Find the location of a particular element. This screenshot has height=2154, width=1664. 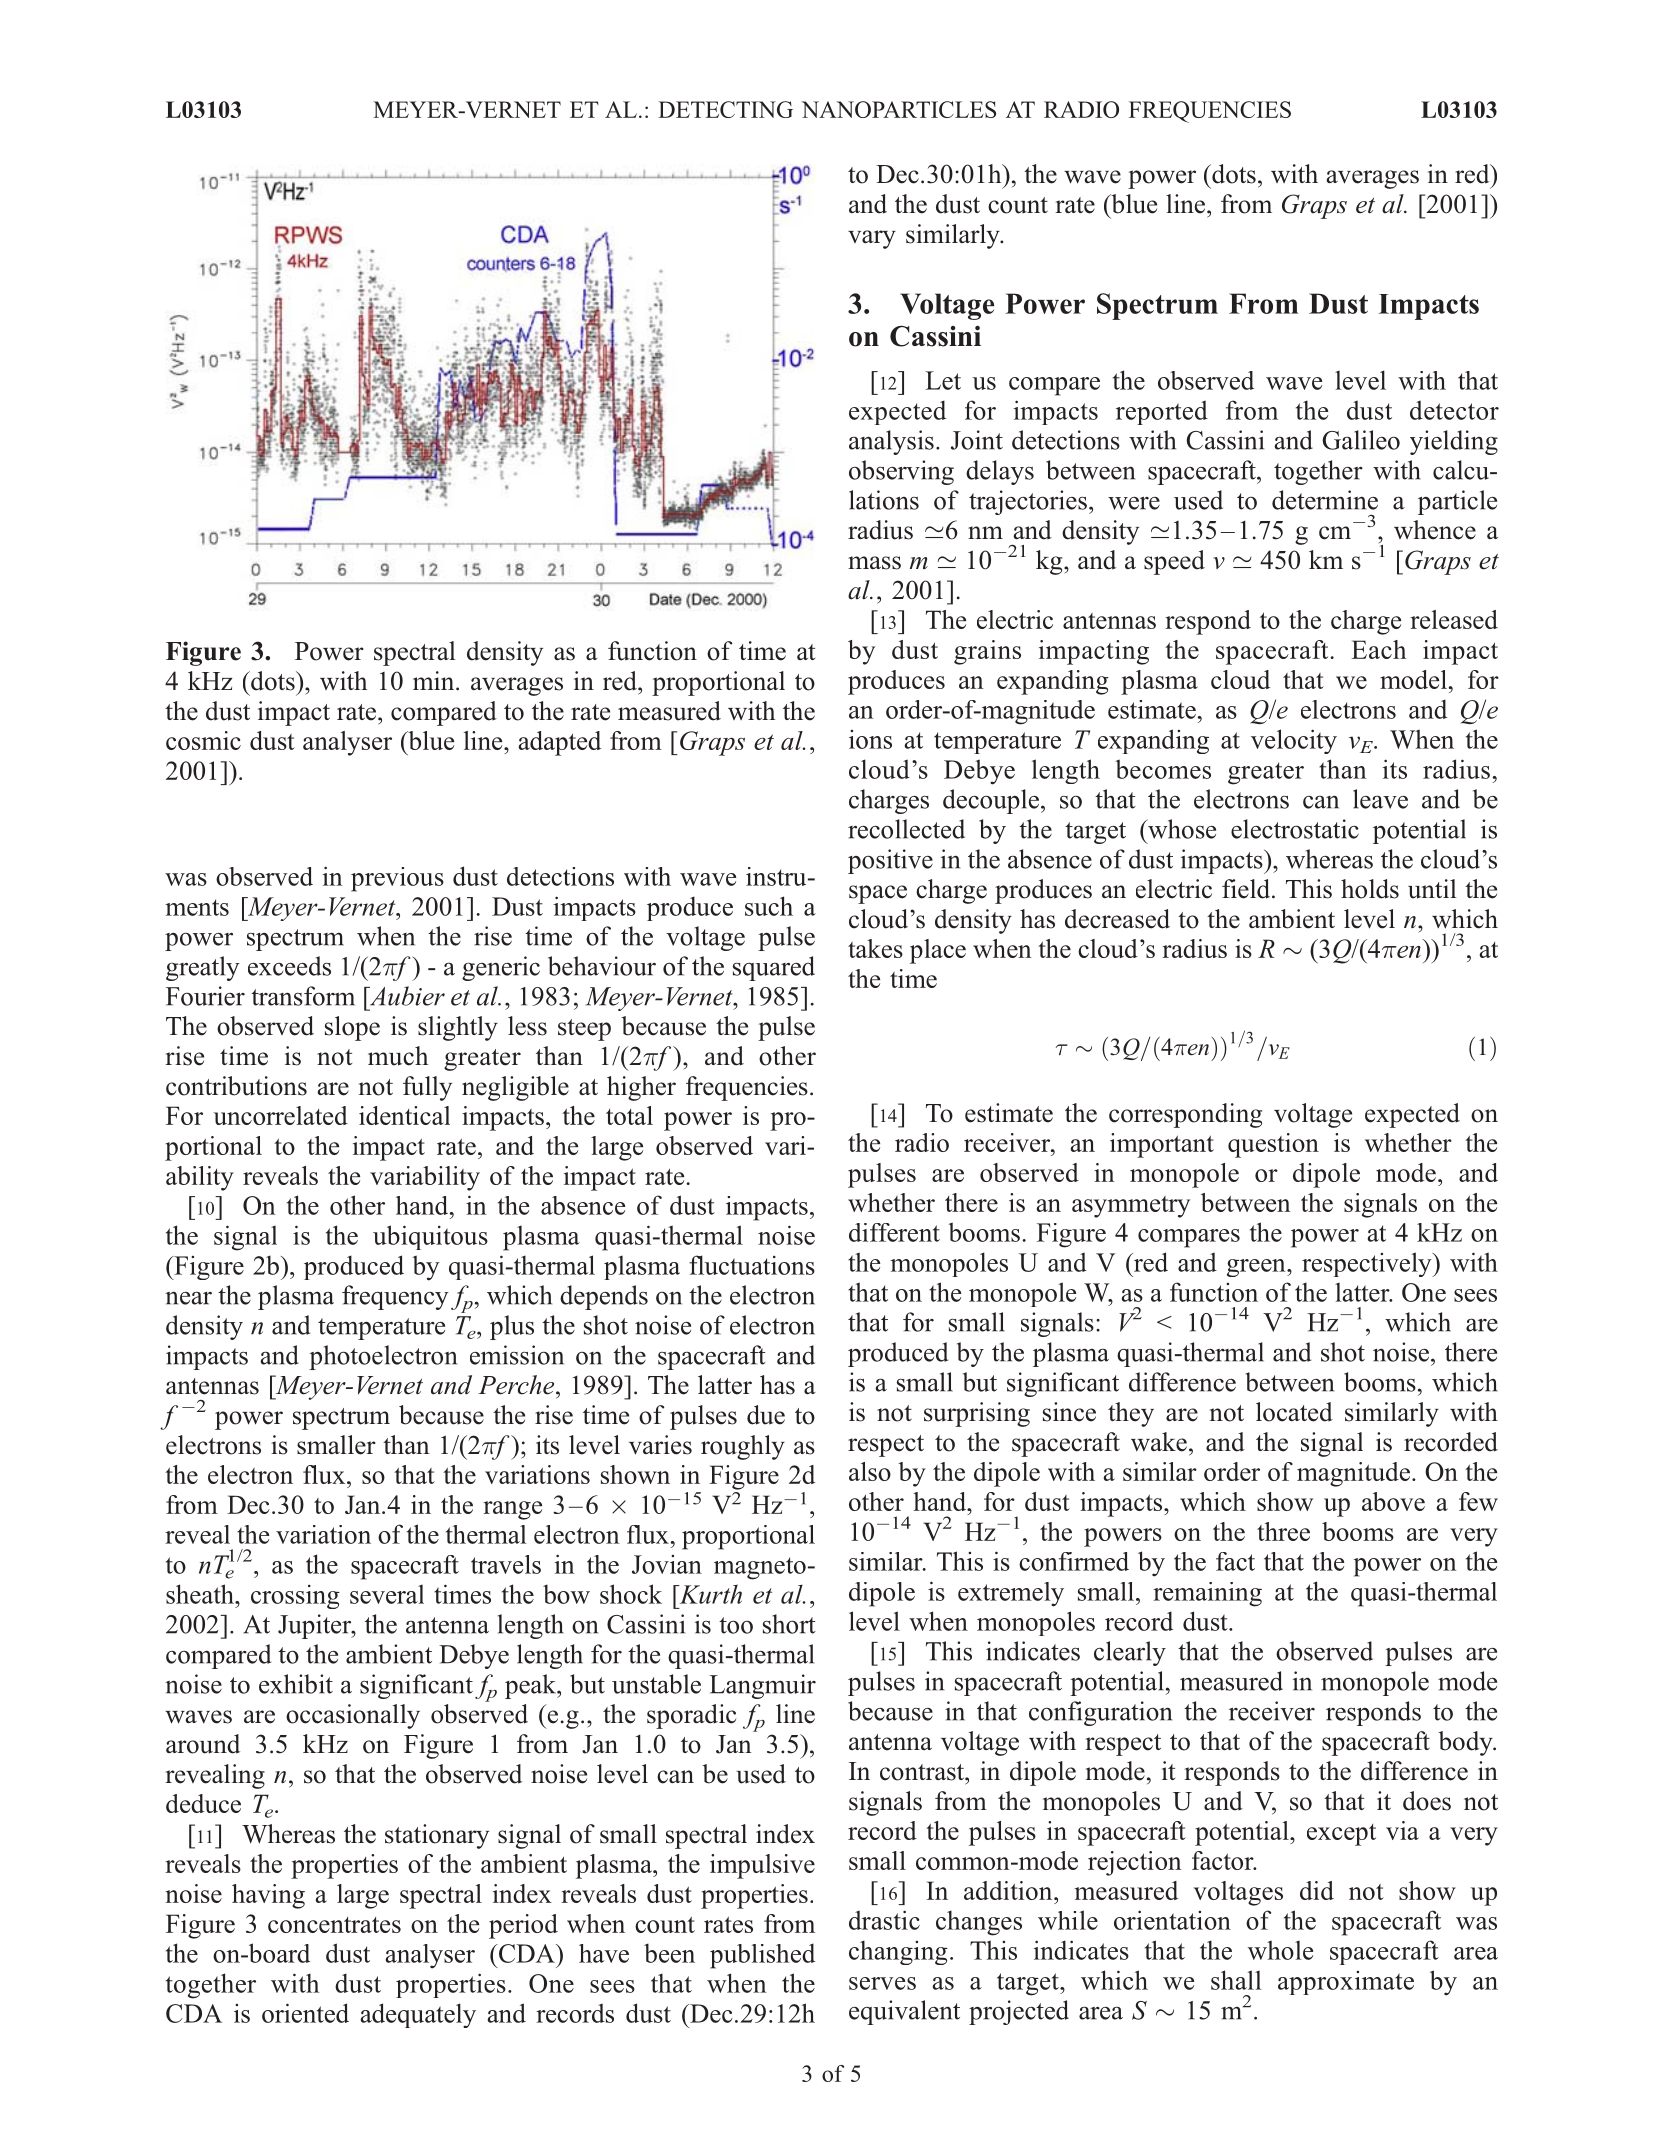

detector is located at coordinates (1454, 410).
